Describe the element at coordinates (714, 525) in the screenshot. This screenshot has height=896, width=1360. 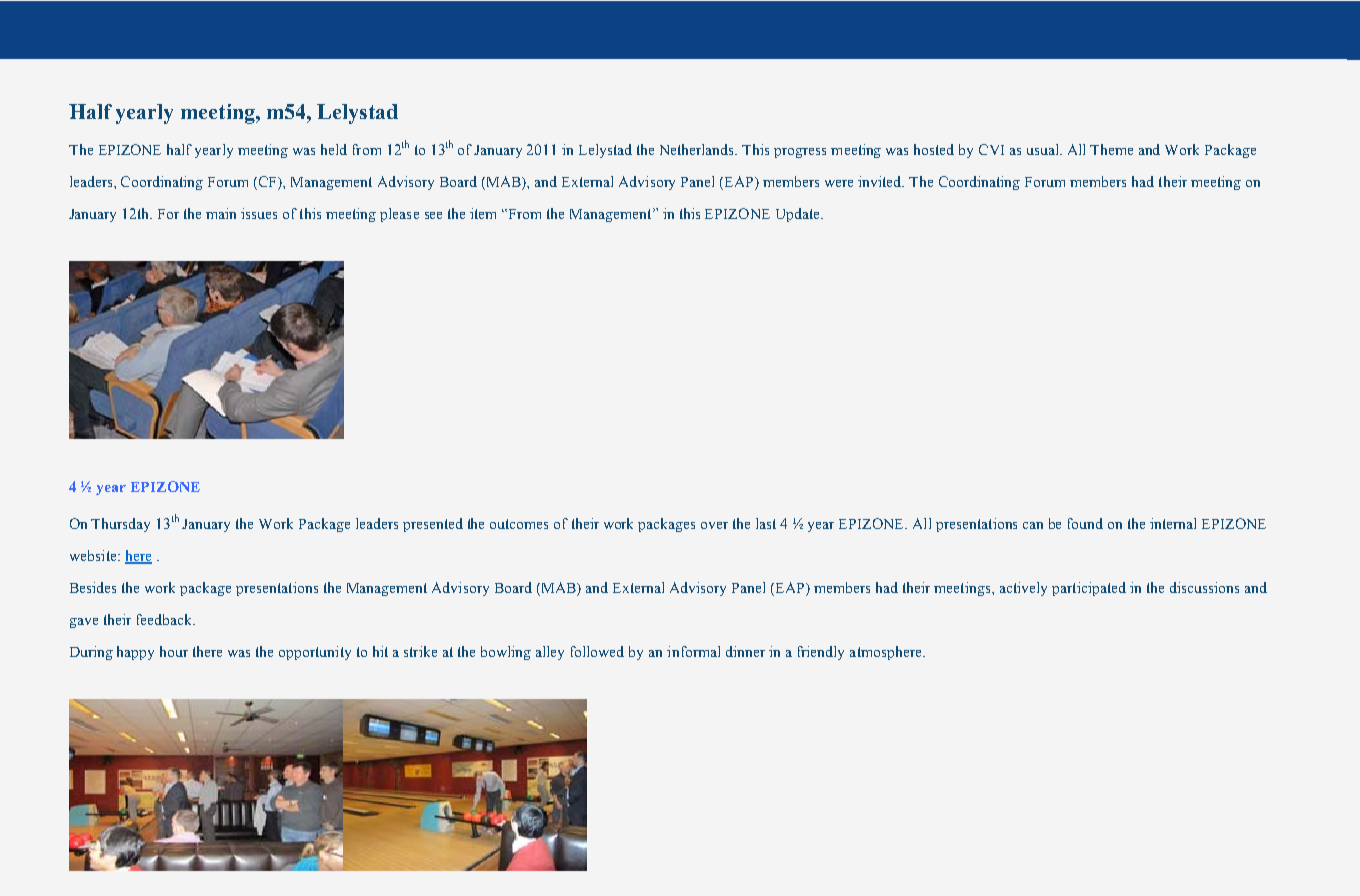
I see `over` at that location.
